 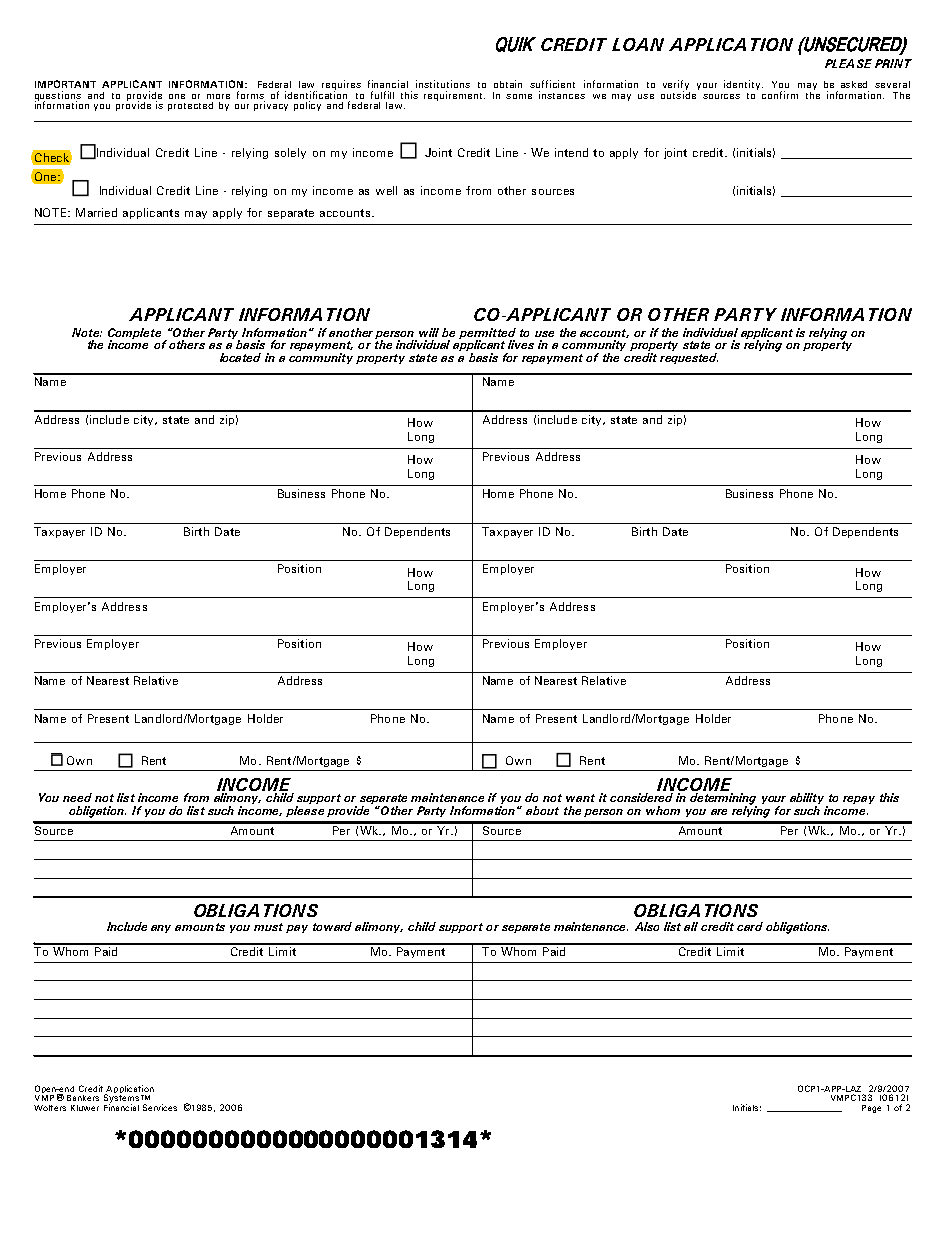 I want to click on Services, so click(x=160, y=1107).
